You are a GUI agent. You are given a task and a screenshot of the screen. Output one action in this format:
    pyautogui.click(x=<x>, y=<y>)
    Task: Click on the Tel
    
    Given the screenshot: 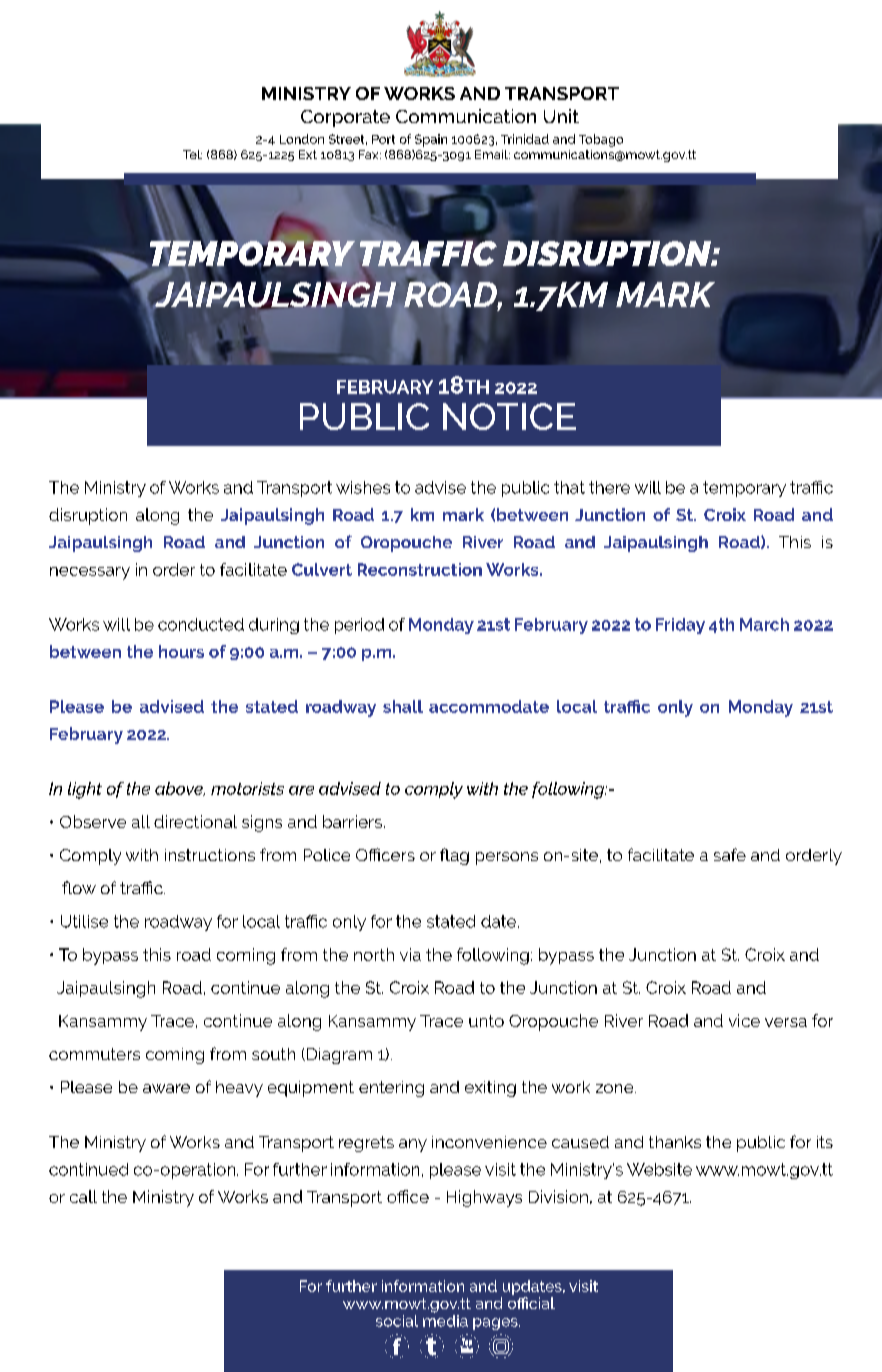 What is the action you would take?
    pyautogui.click(x=192, y=154)
